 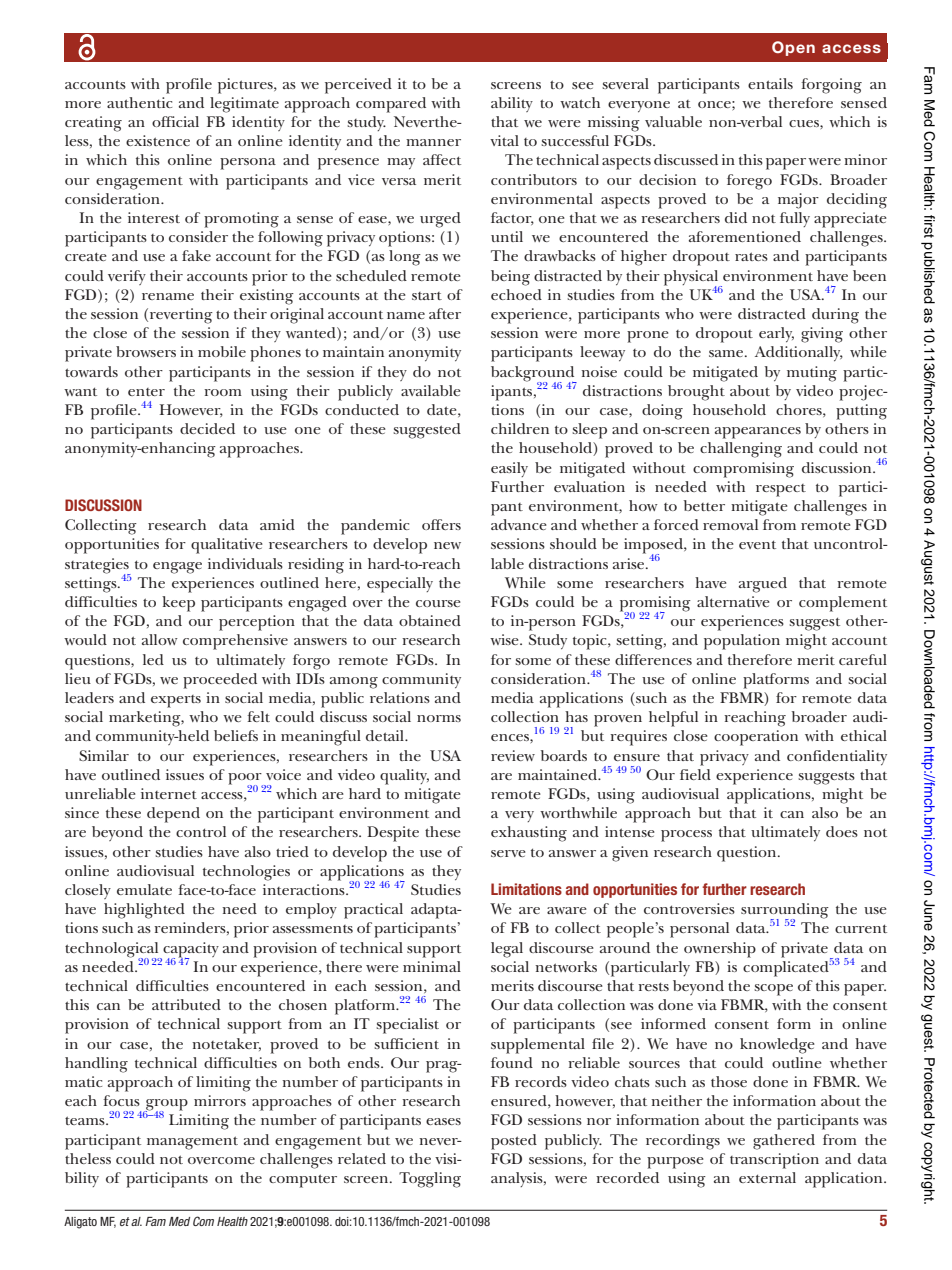 I want to click on cooperation, so click(x=756, y=738).
